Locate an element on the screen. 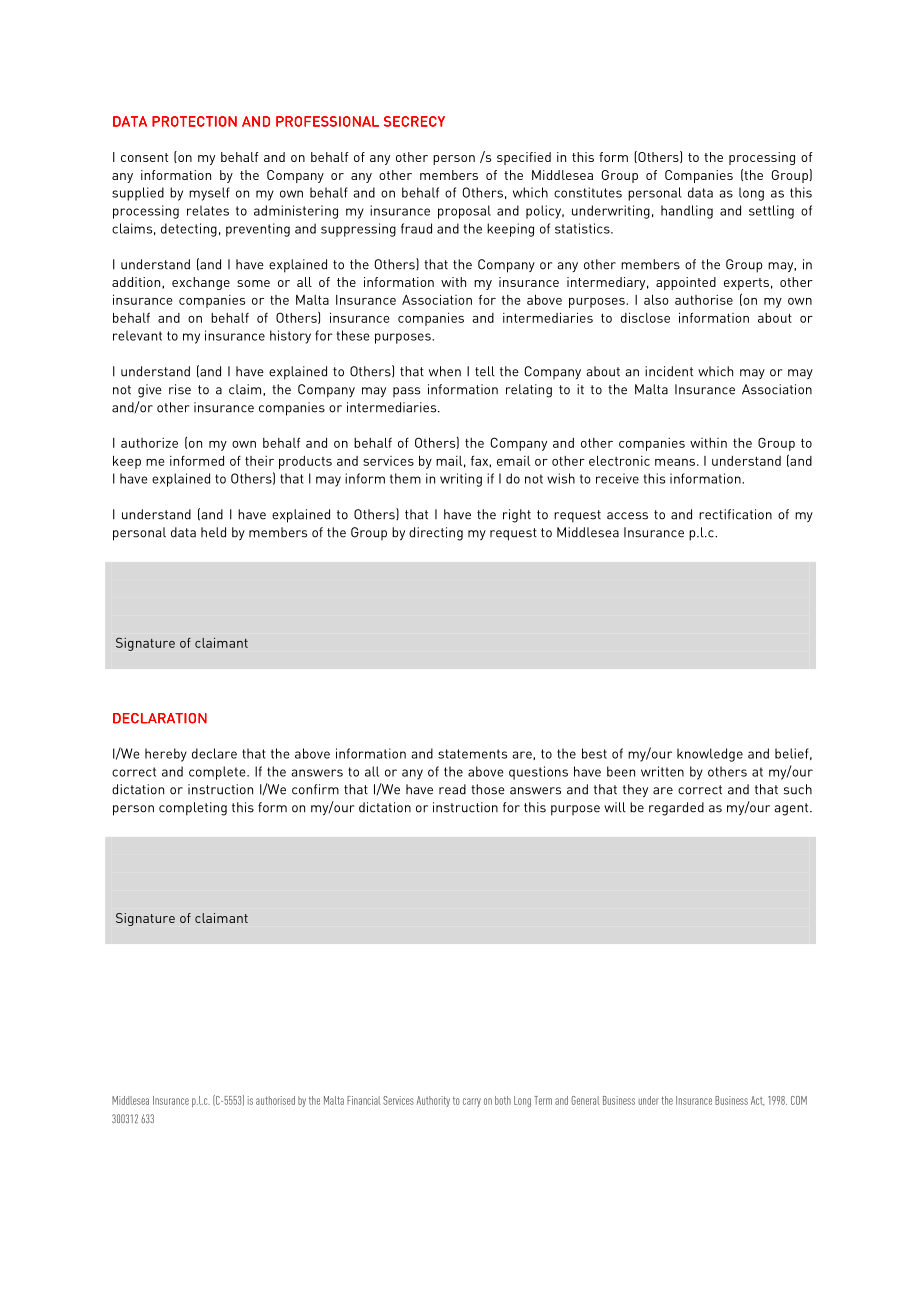  knowledge is located at coordinates (710, 755).
